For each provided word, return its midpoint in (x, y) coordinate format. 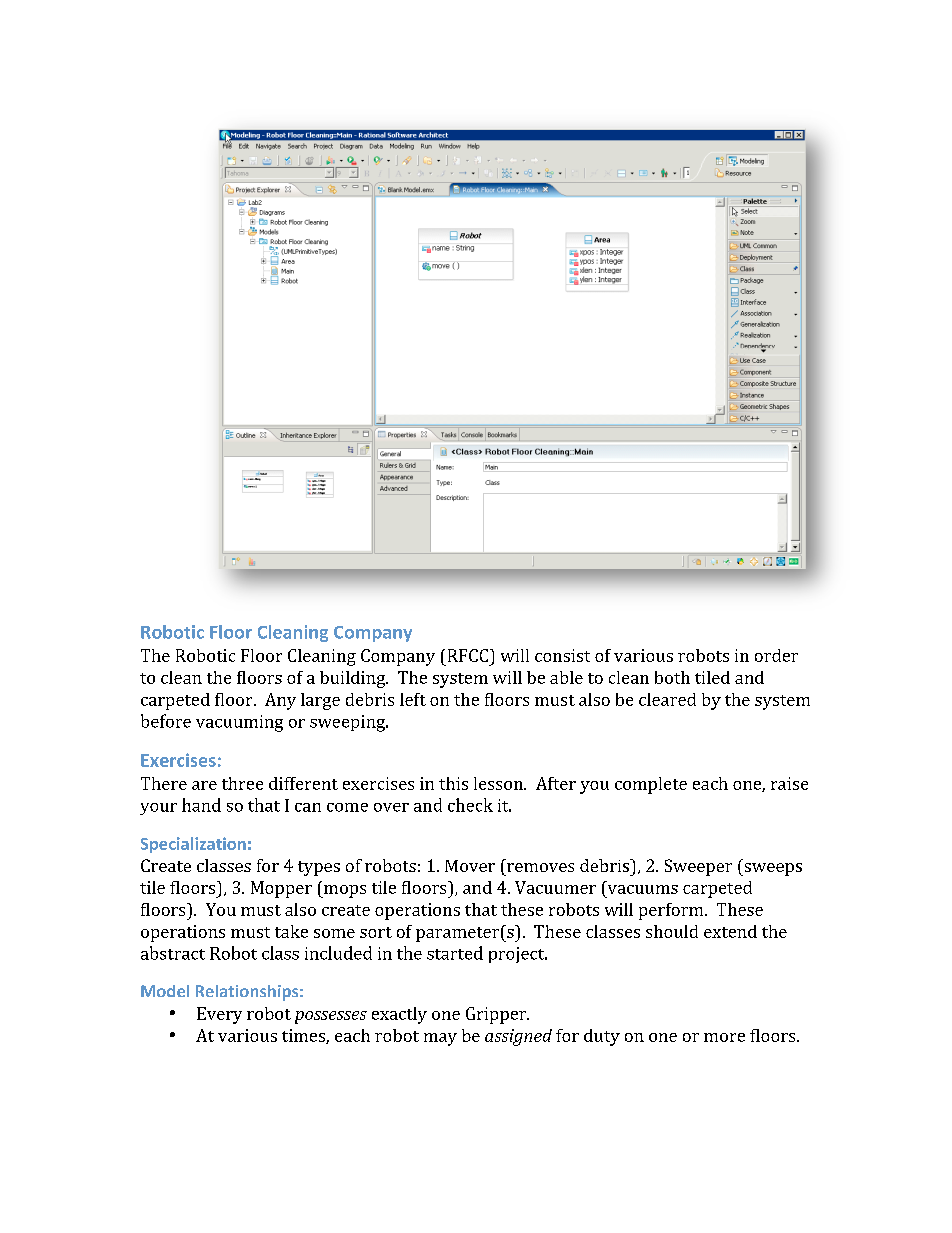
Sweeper (698, 867)
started (455, 953)
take (291, 931)
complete (651, 785)
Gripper (497, 1015)
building (354, 679)
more (724, 1037)
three (242, 783)
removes (540, 867)
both (672, 677)
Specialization (193, 845)
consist (562, 655)
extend (730, 931)
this (453, 783)
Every (219, 1015)
